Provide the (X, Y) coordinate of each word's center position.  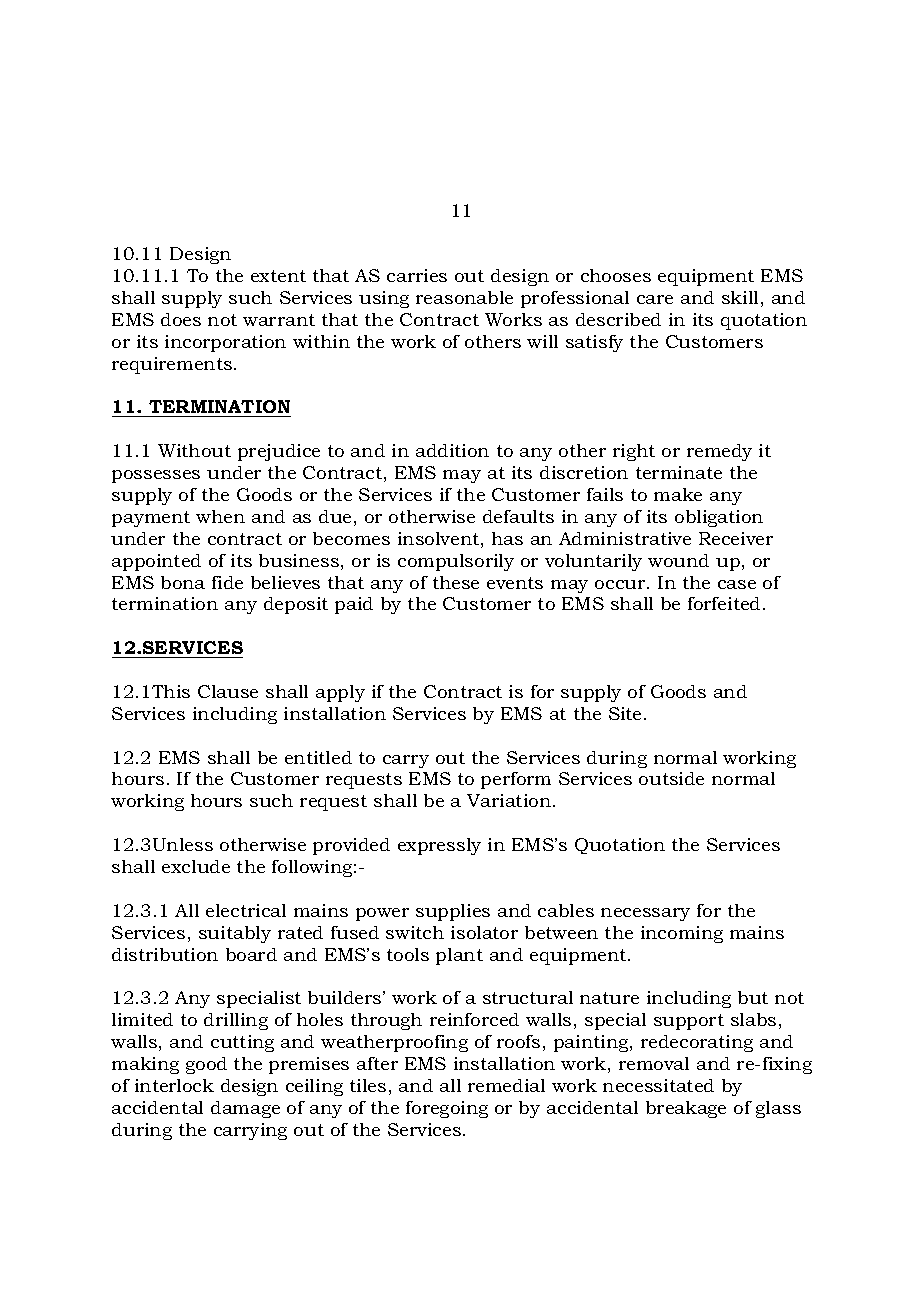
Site (625, 713)
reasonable (464, 297)
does (181, 319)
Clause (228, 691)
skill (740, 297)
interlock (174, 1085)
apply (340, 693)
